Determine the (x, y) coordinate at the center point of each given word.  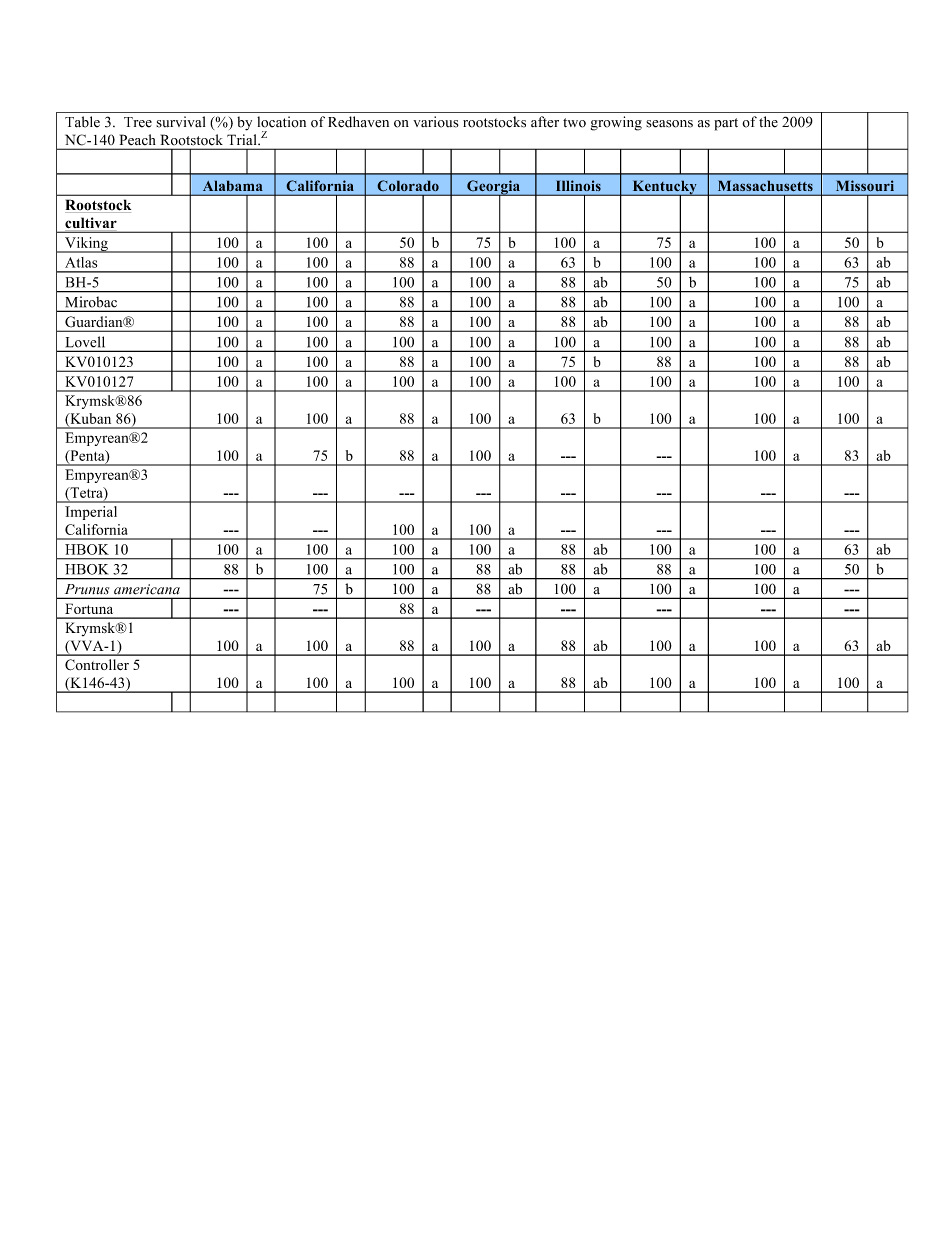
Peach (137, 139)
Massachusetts (765, 186)
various (436, 122)
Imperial (91, 513)
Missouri (865, 185)
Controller (97, 665)
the (768, 122)
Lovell (85, 341)
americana (147, 589)
